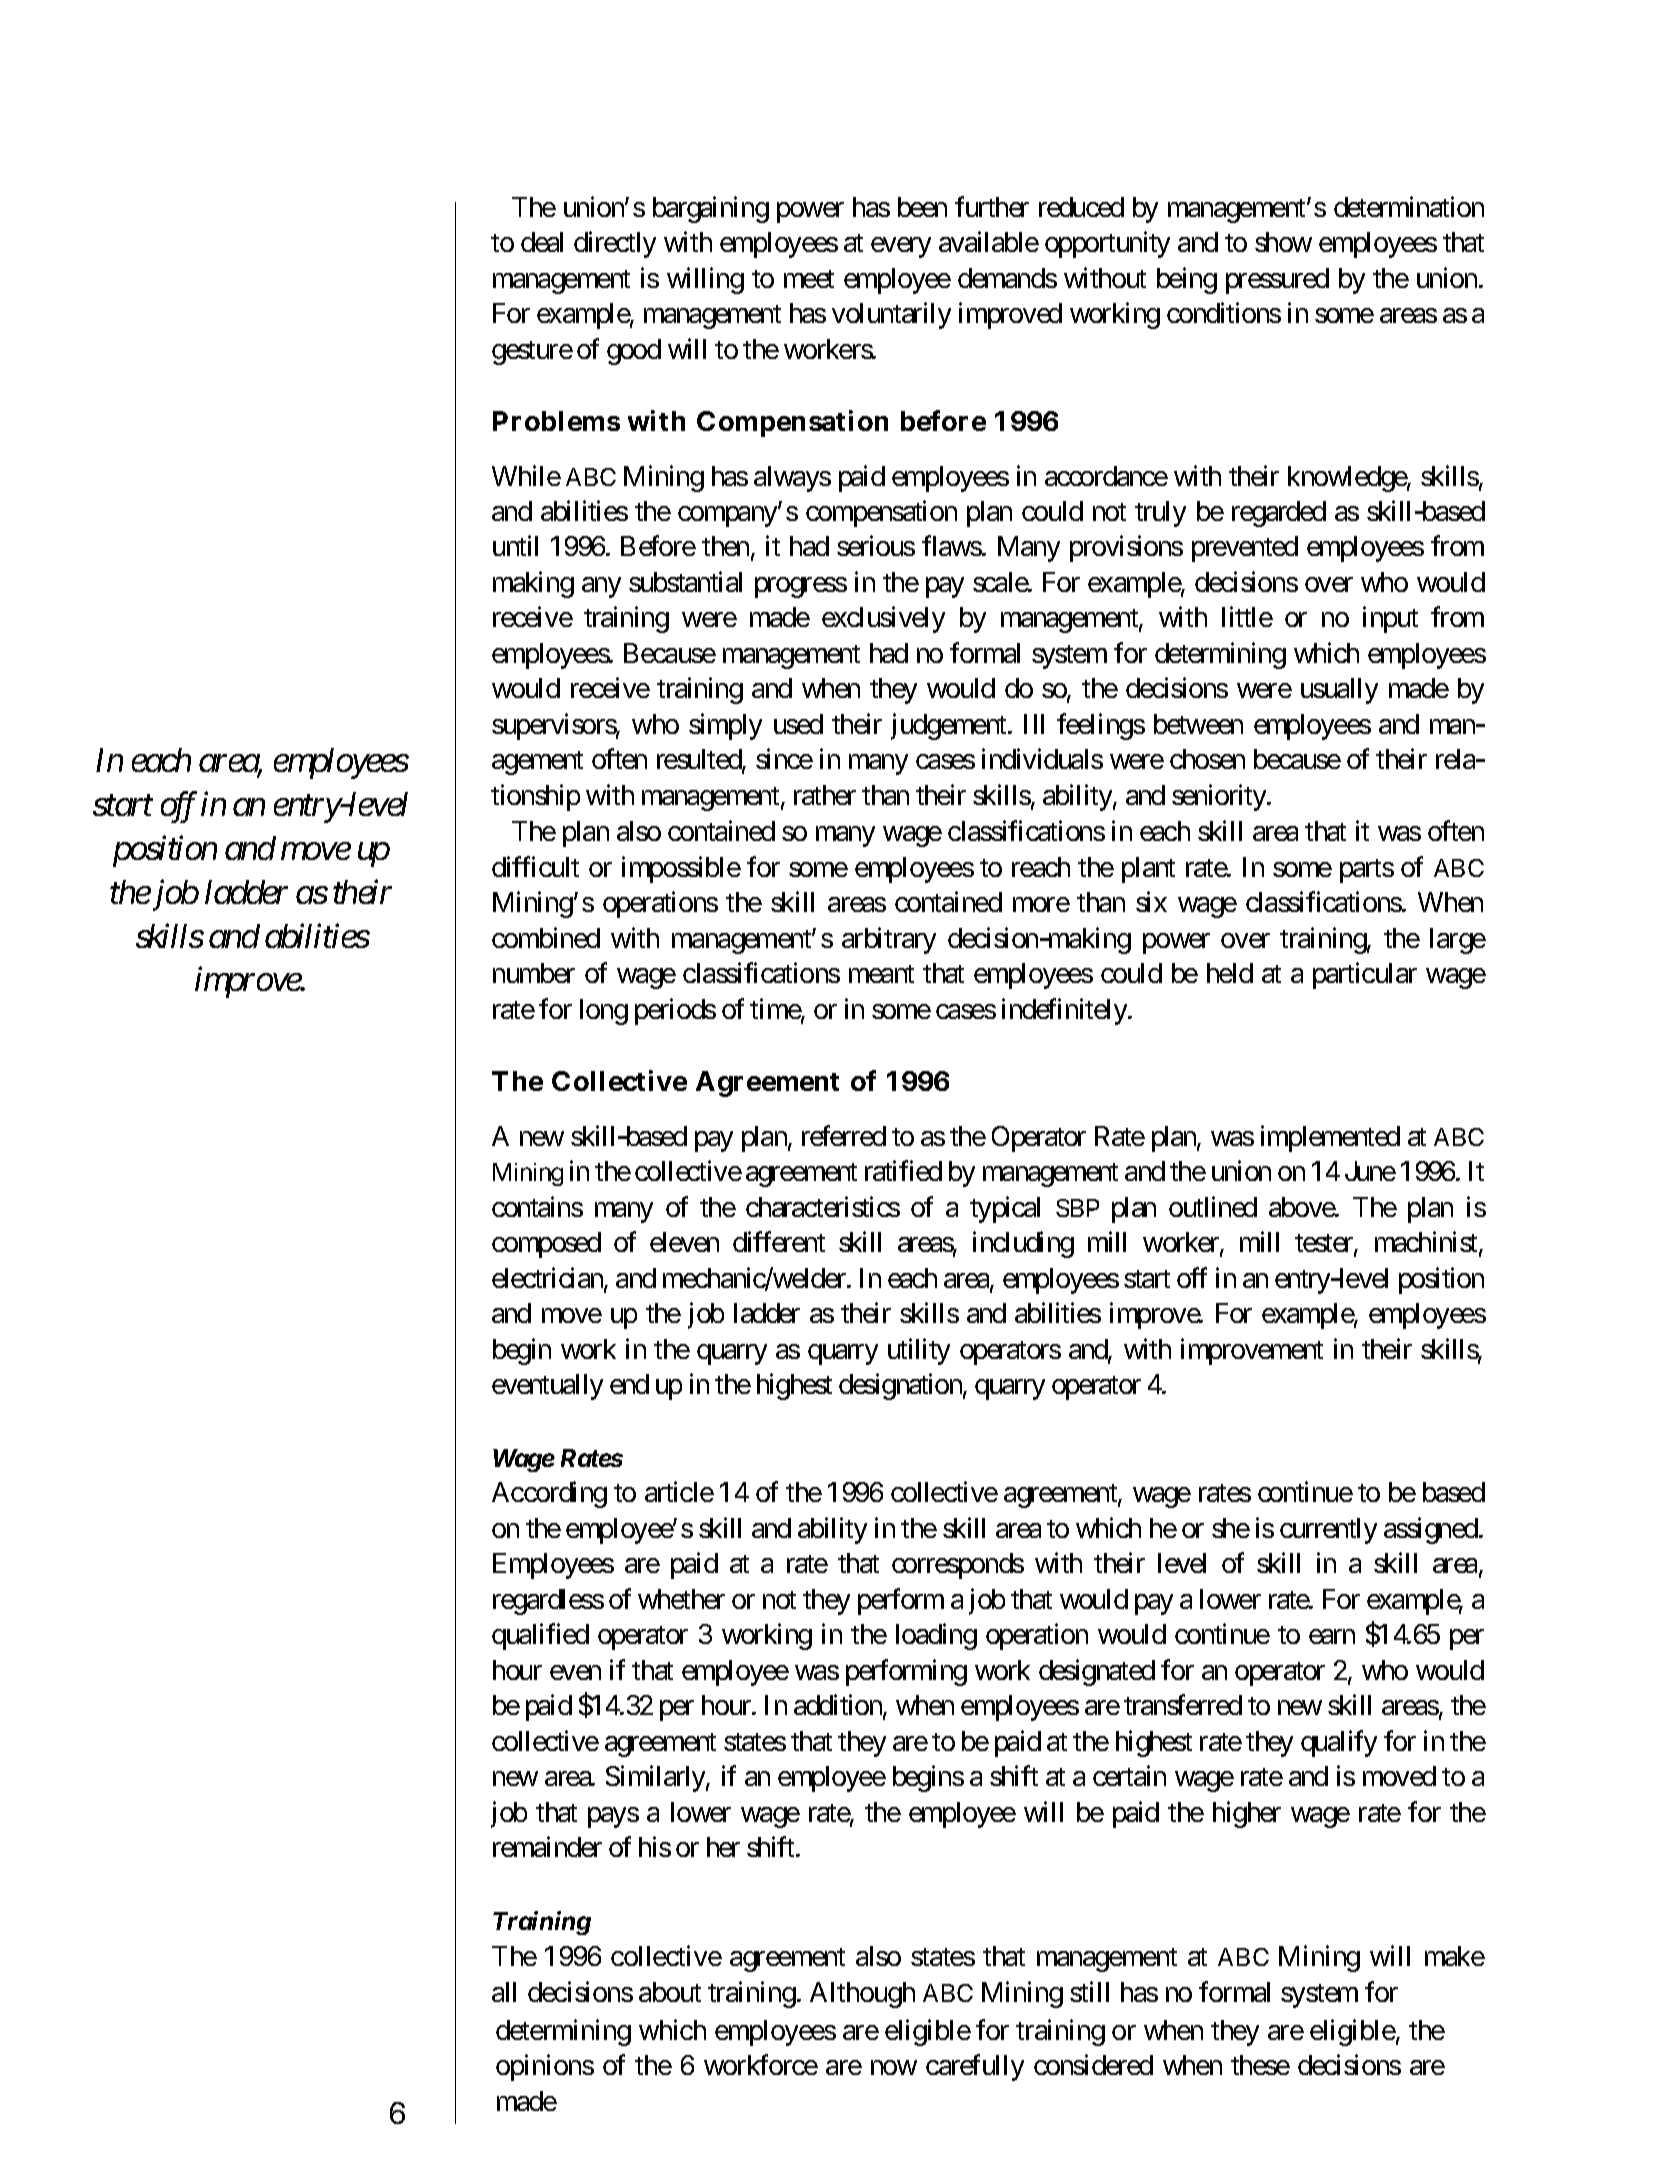 This image has height=2170, width=1677. I want to click on directly, so click(615, 244).
